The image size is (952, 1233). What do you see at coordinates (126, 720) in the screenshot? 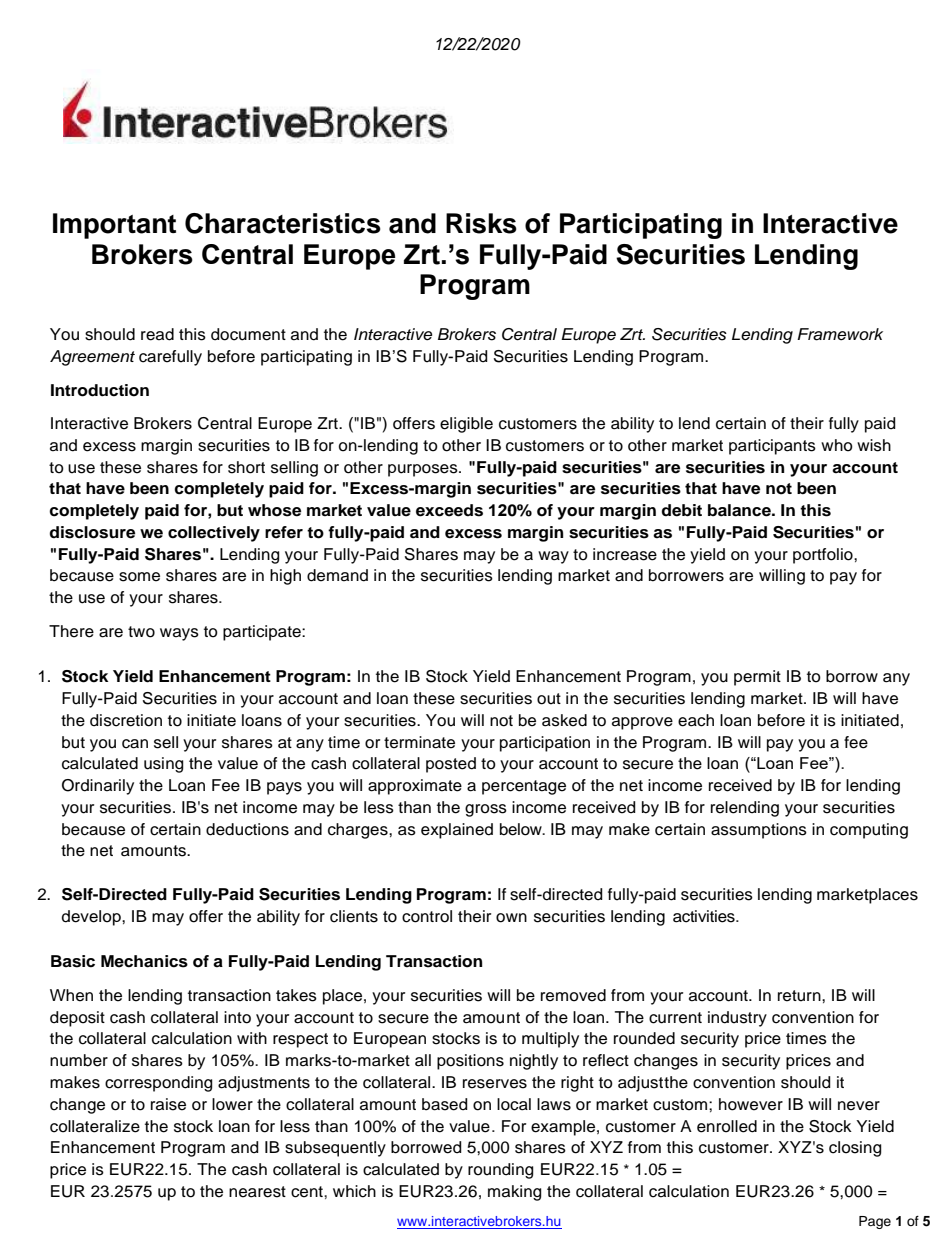
I see `discretion` at bounding box center [126, 720].
